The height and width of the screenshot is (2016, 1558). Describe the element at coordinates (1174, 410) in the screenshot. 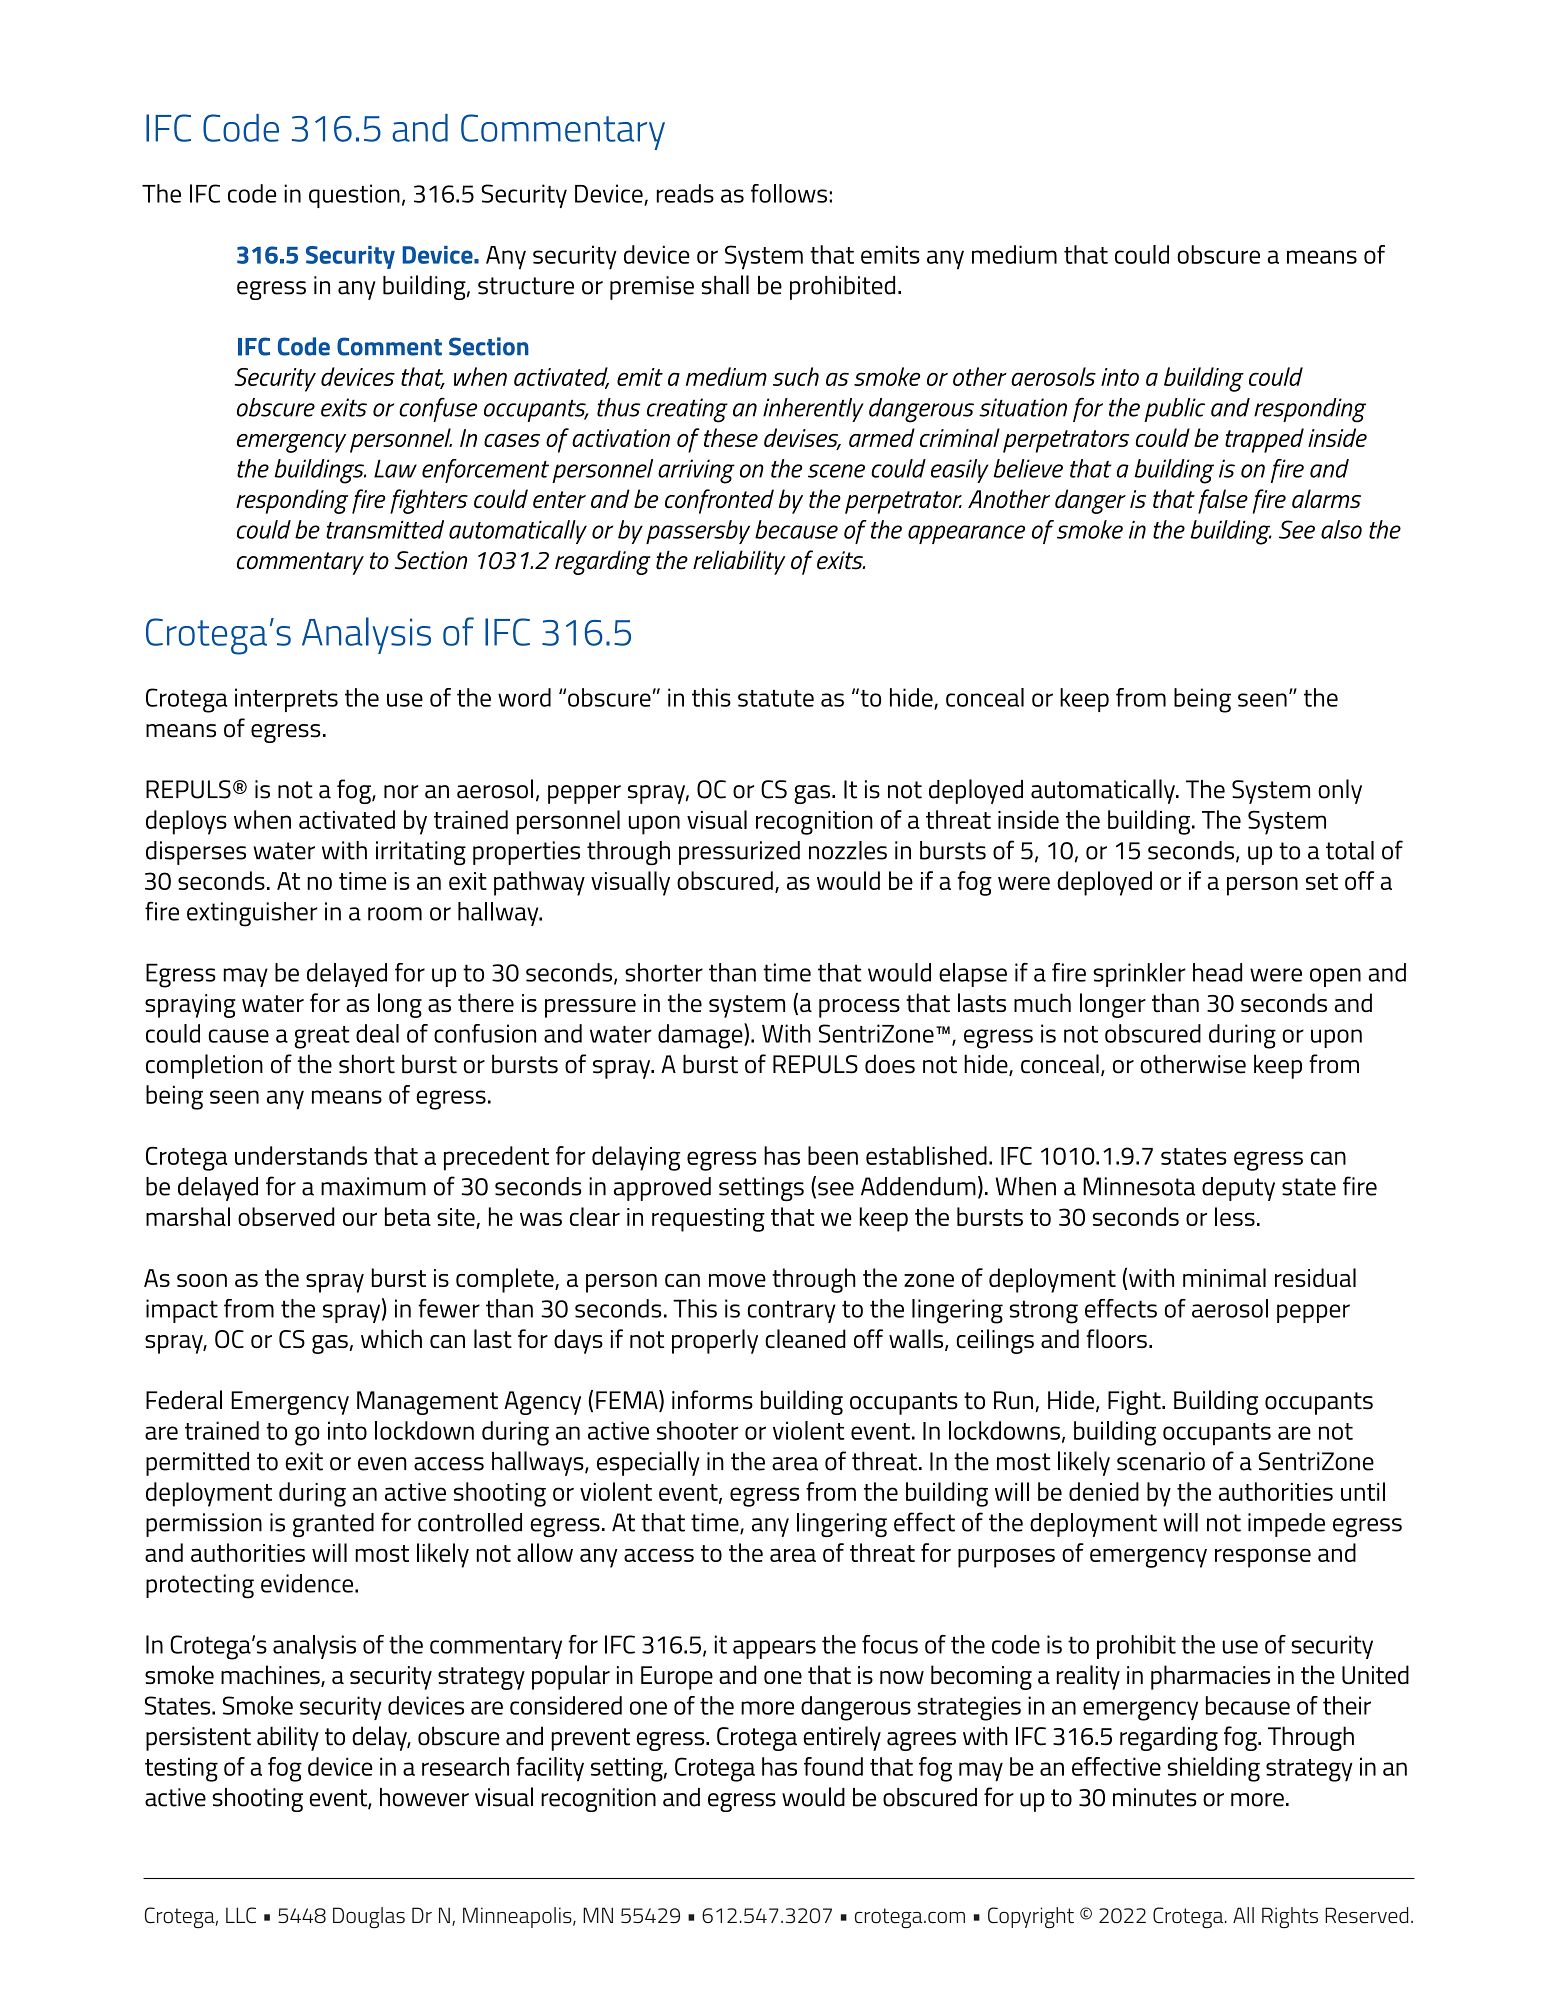

I see `public` at that location.
